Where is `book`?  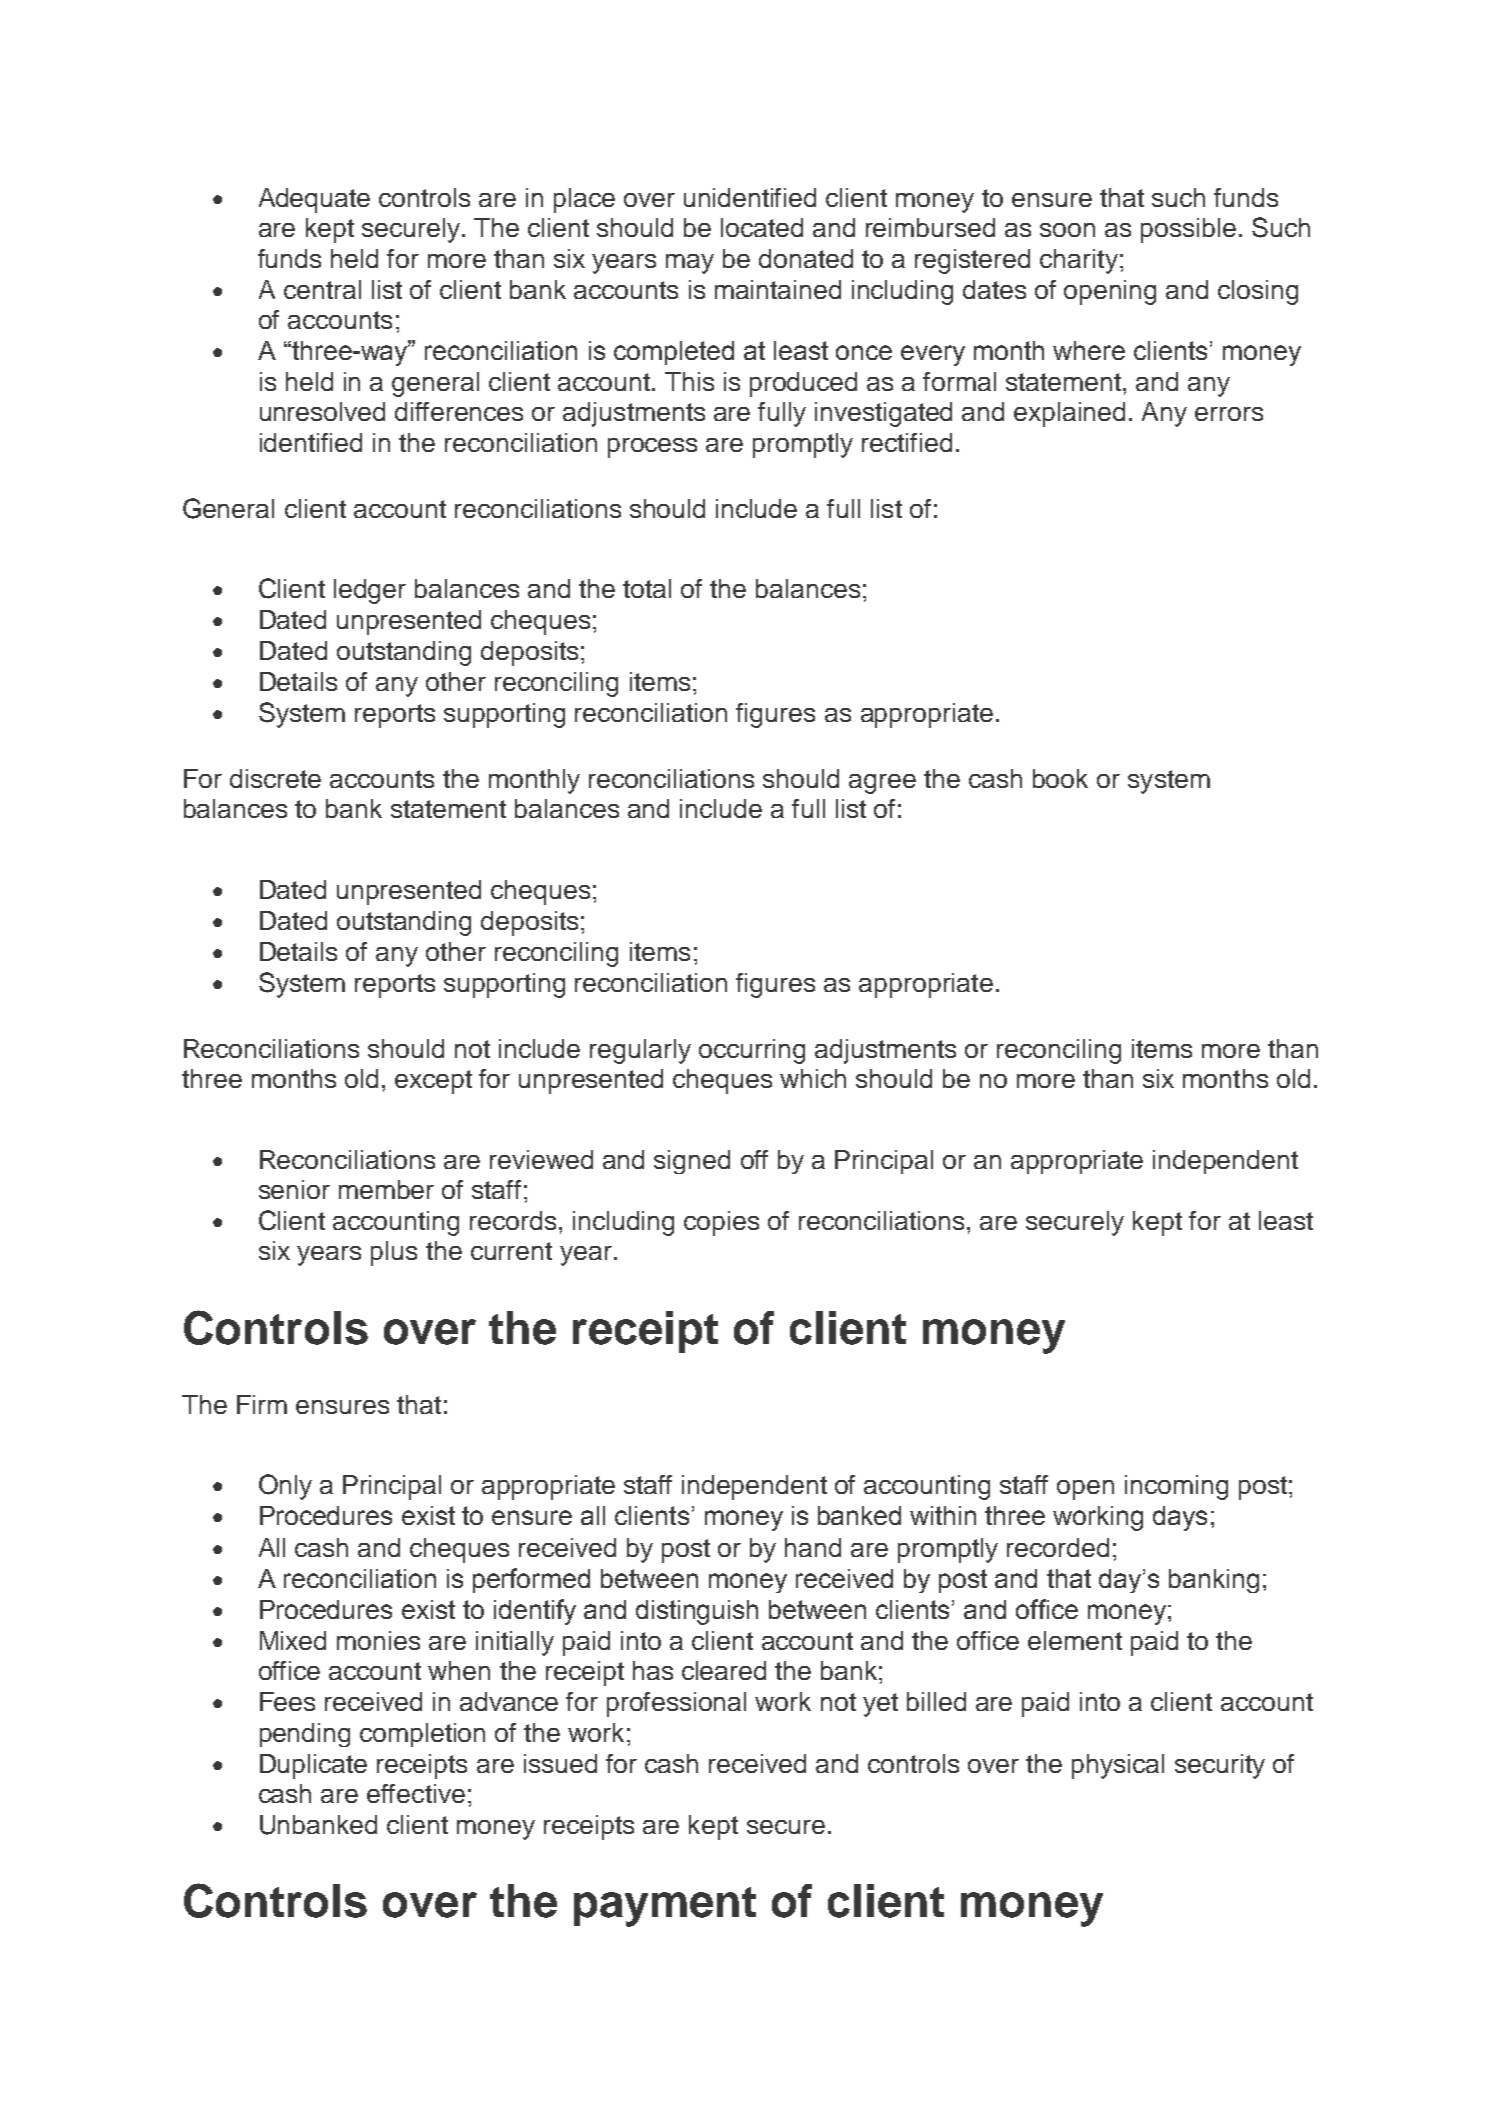
book is located at coordinates (1060, 778).
